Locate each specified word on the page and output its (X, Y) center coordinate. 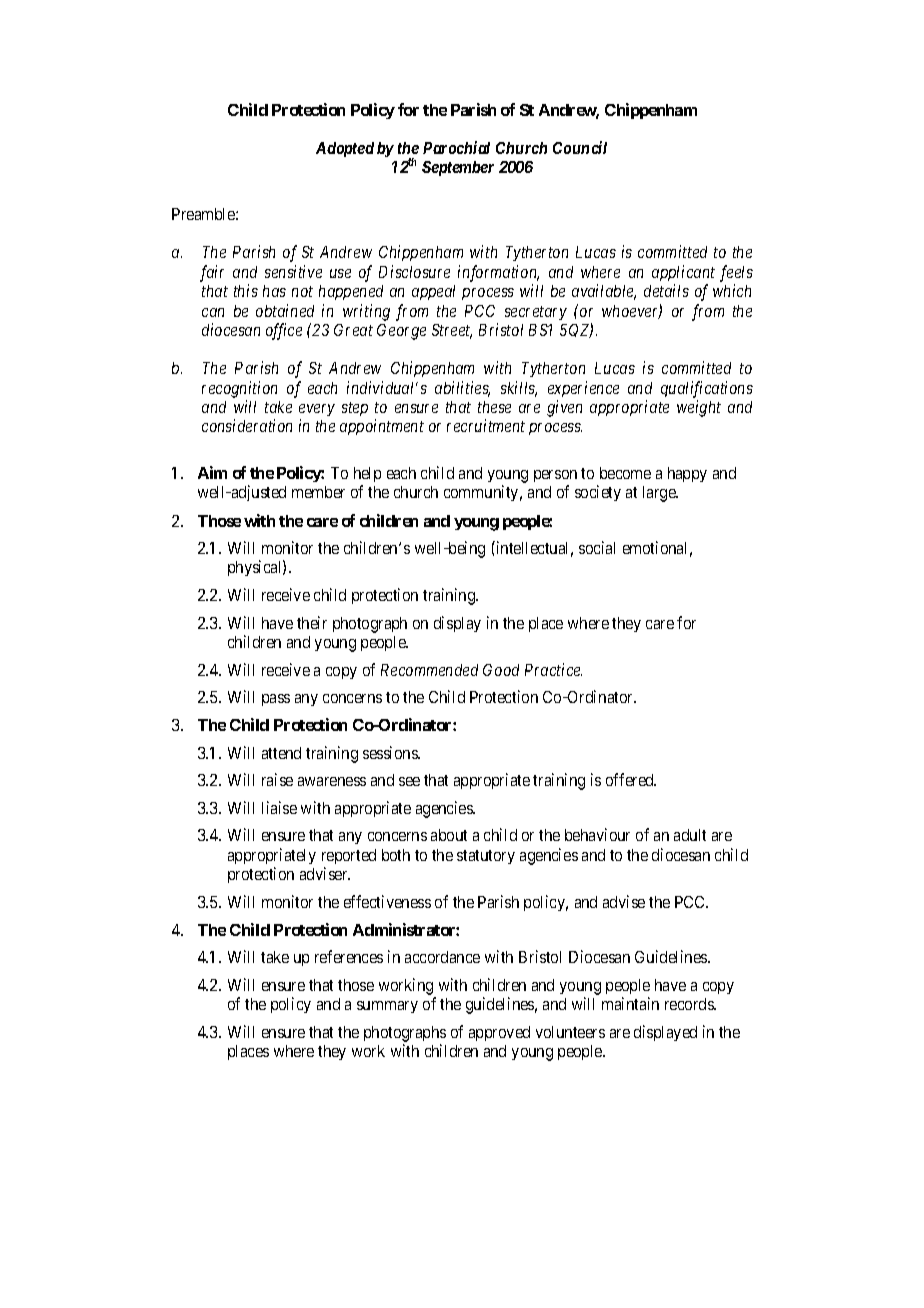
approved (499, 1033)
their (312, 622)
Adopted (345, 149)
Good (501, 670)
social (597, 547)
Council (580, 147)
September (458, 168)
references (349, 956)
